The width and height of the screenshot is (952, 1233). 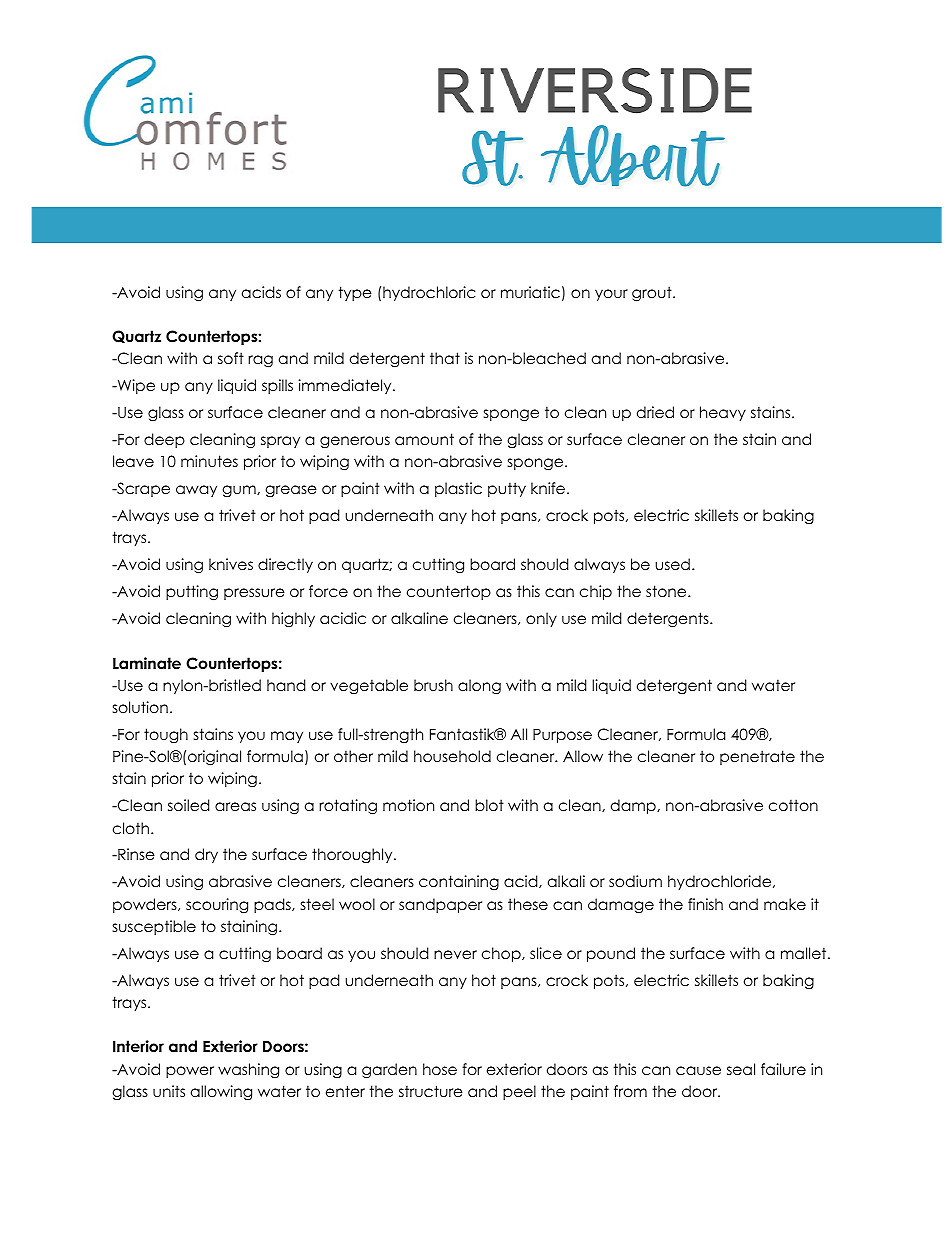 I want to click on grout, so click(x=653, y=294).
